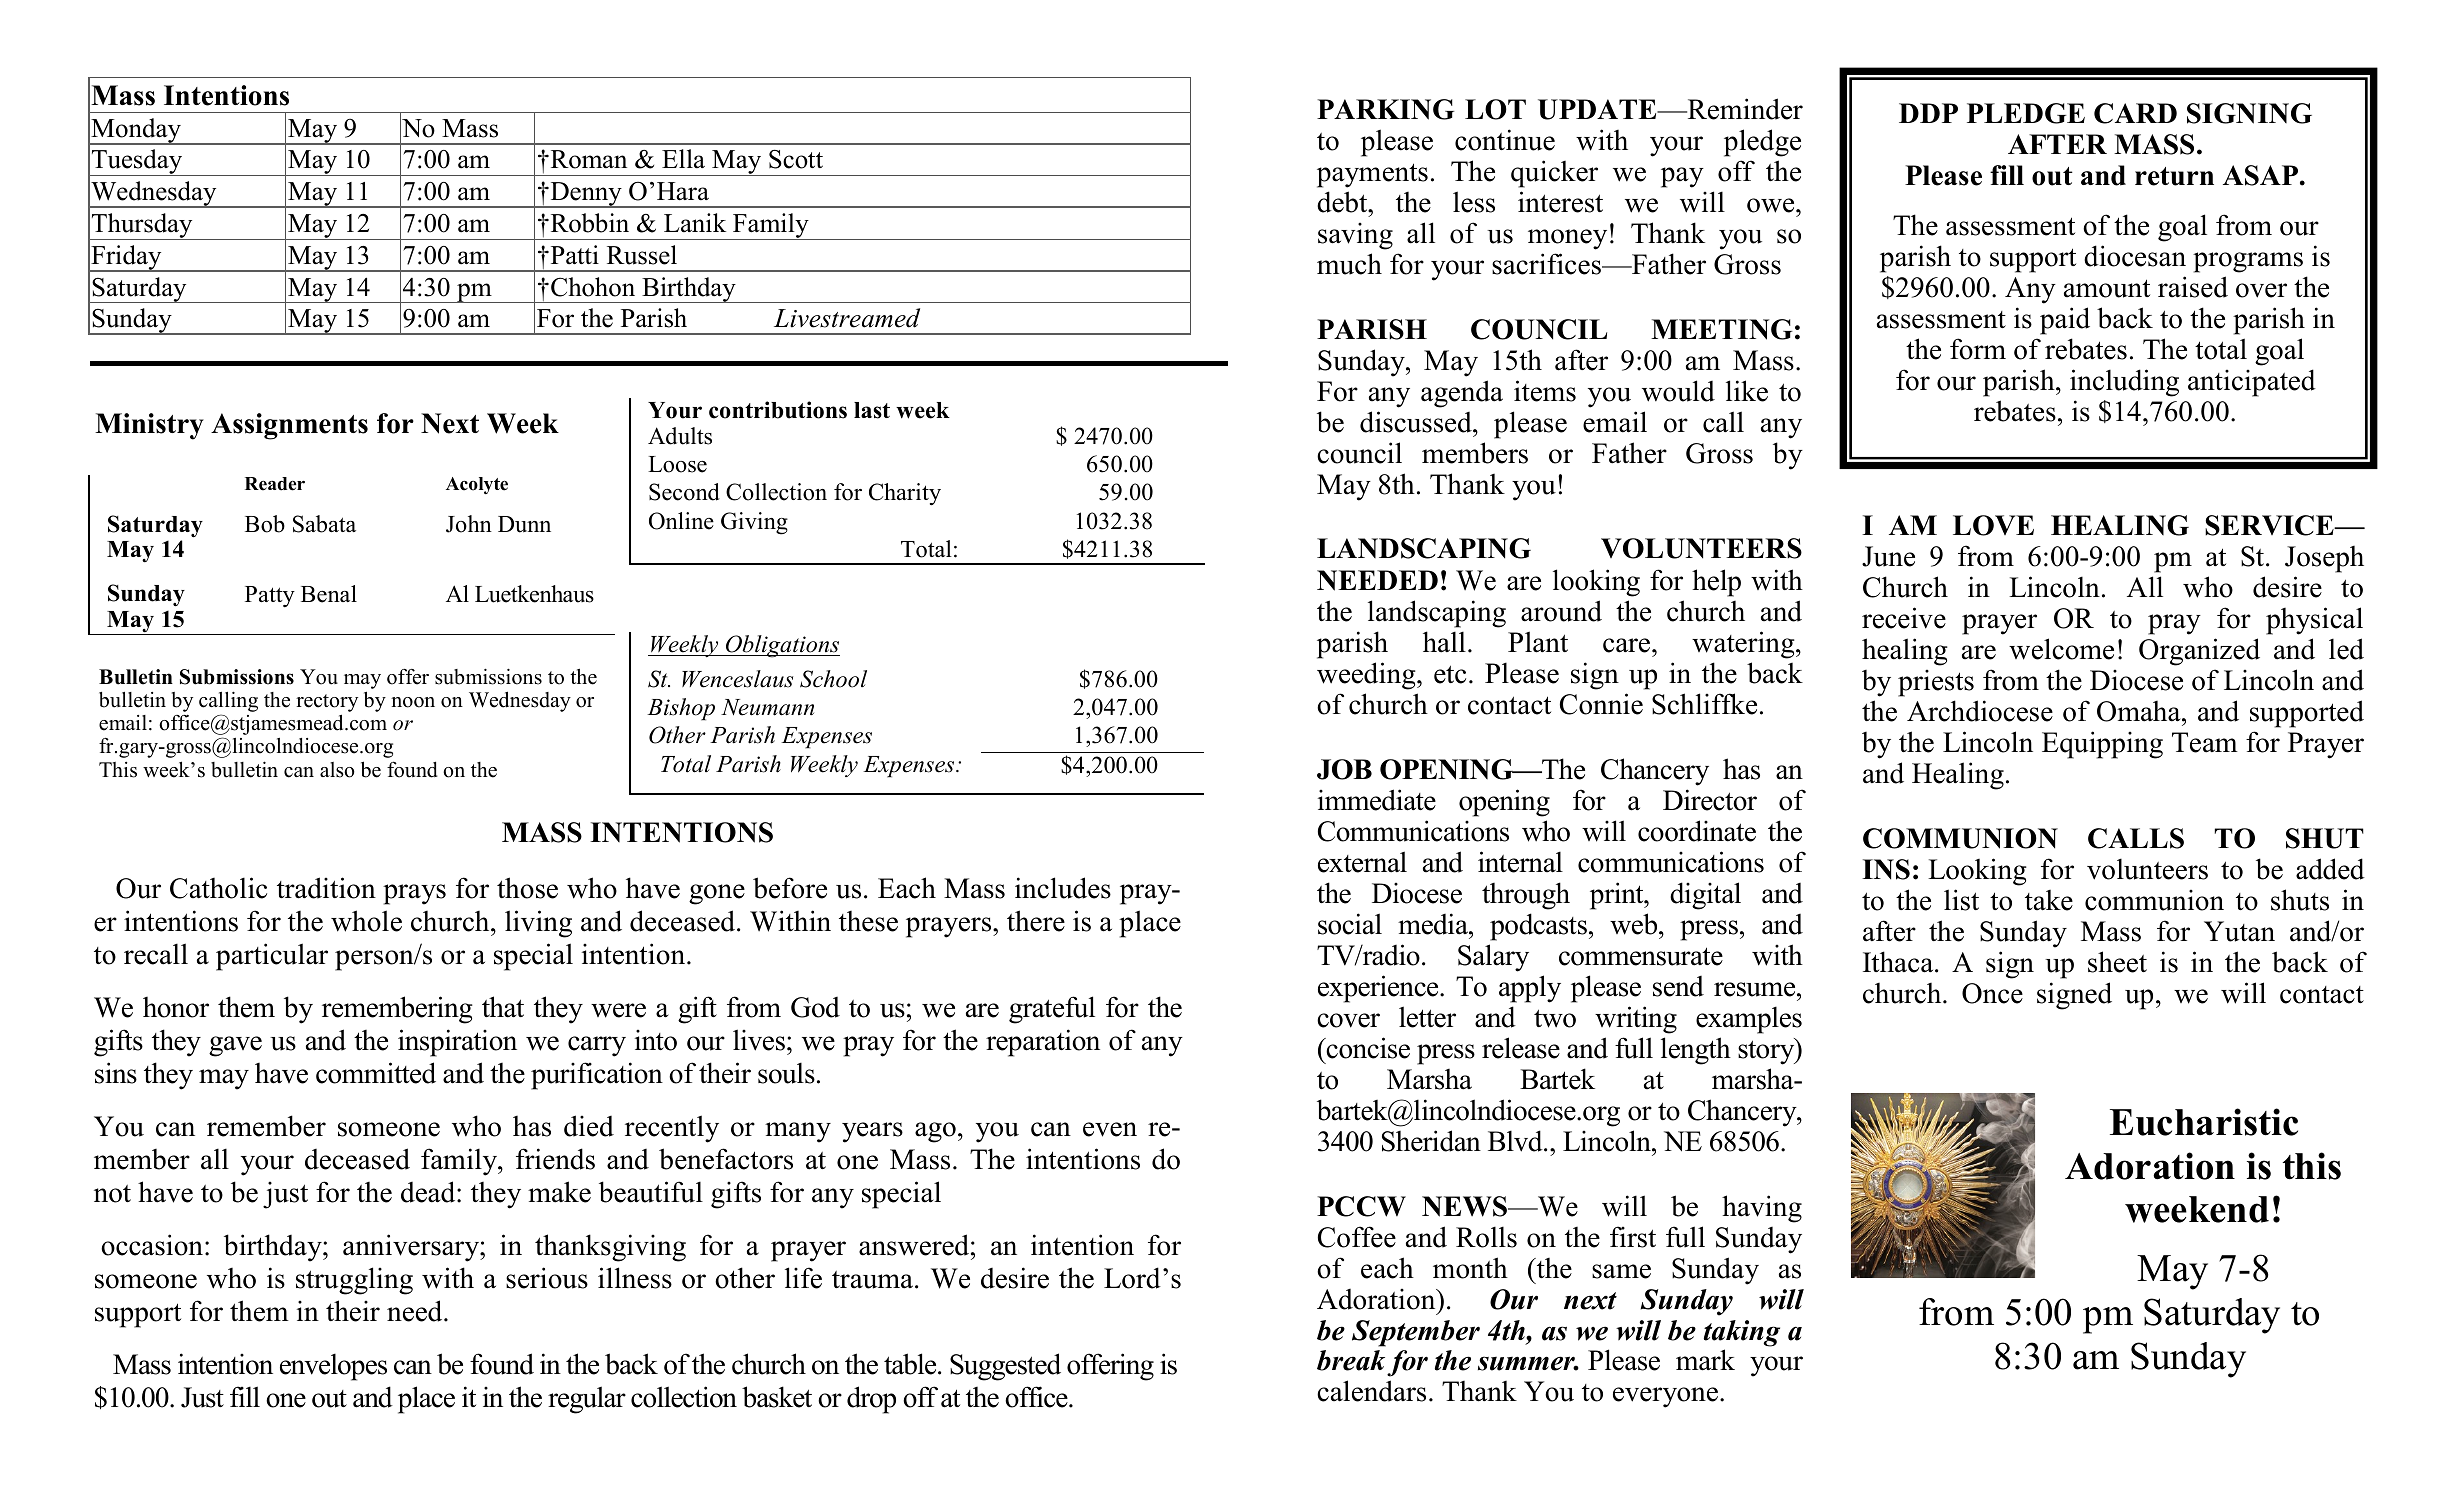 The height and width of the screenshot is (1493, 2459). What do you see at coordinates (1742, 1333) in the screenshot?
I see `taking` at bounding box center [1742, 1333].
